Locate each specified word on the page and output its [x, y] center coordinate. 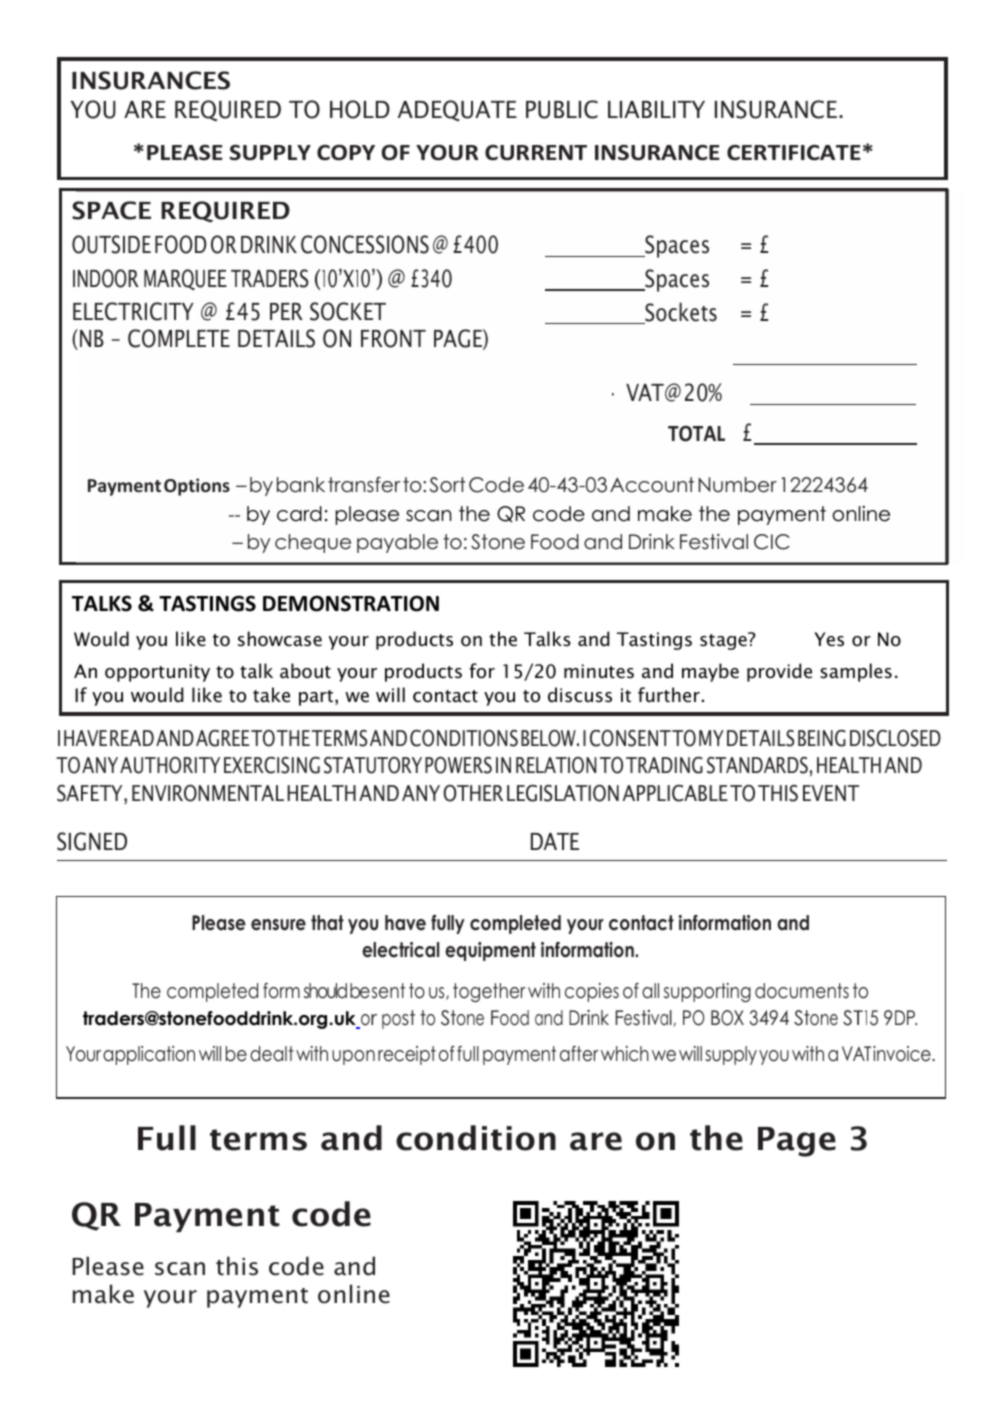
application [149, 1055]
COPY [346, 152]
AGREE [223, 738]
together [489, 992]
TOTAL [696, 433]
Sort [447, 485]
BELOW [549, 738]
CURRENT [536, 153]
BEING [822, 738]
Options [197, 487]
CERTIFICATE [794, 153]
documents [802, 991]
